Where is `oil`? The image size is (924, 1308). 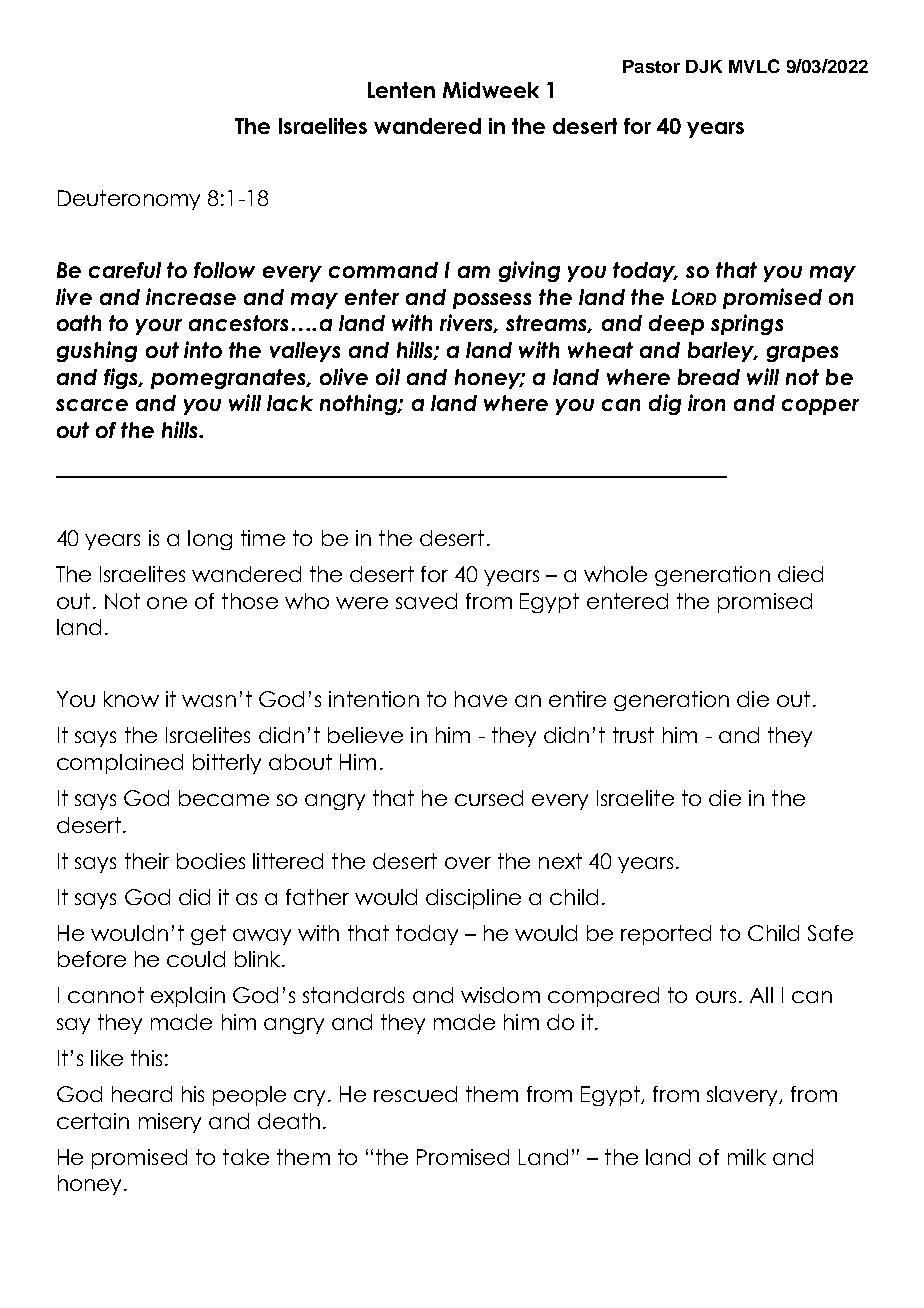
oil is located at coordinates (388, 376).
